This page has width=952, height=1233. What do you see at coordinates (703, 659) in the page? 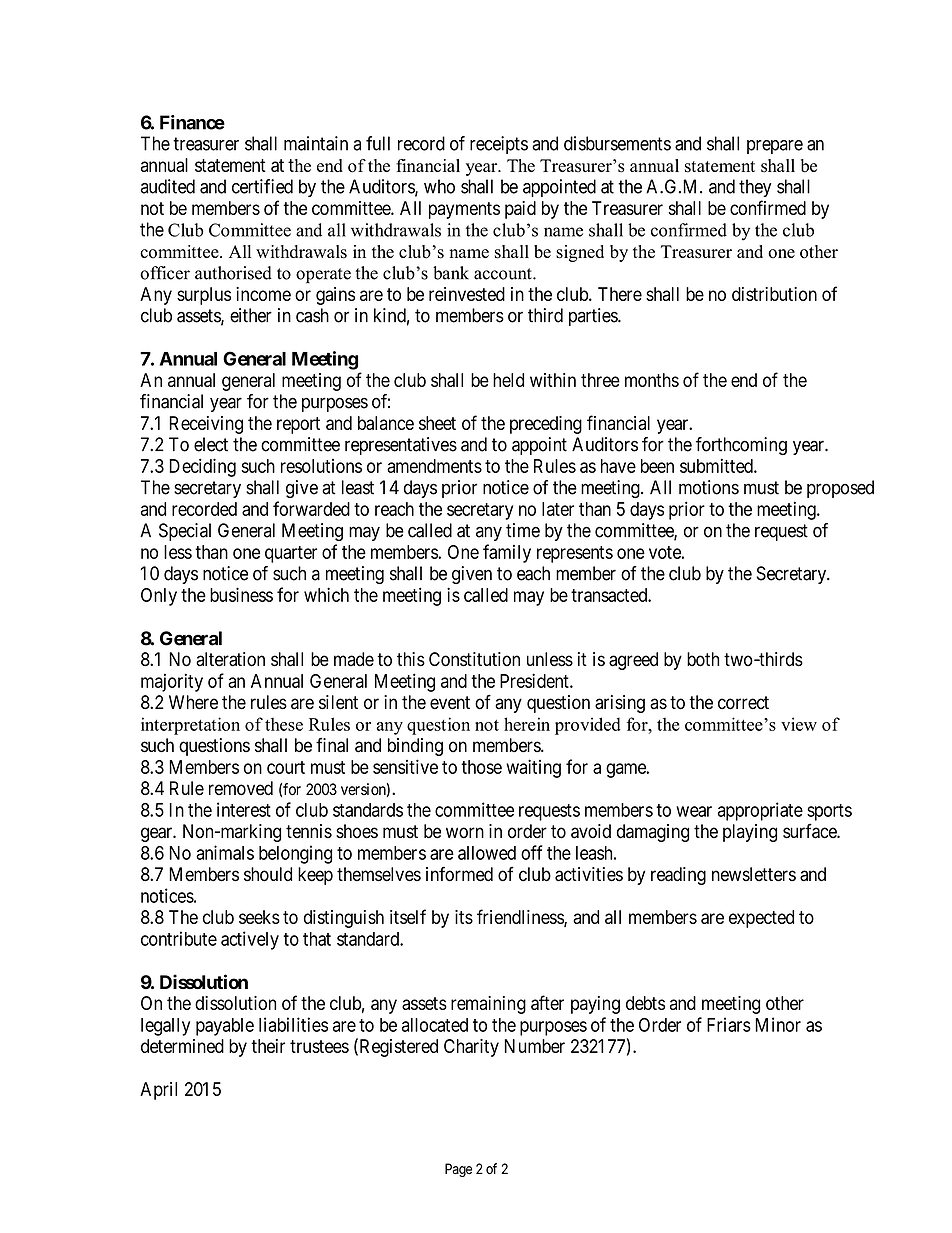
I see `both` at bounding box center [703, 659].
